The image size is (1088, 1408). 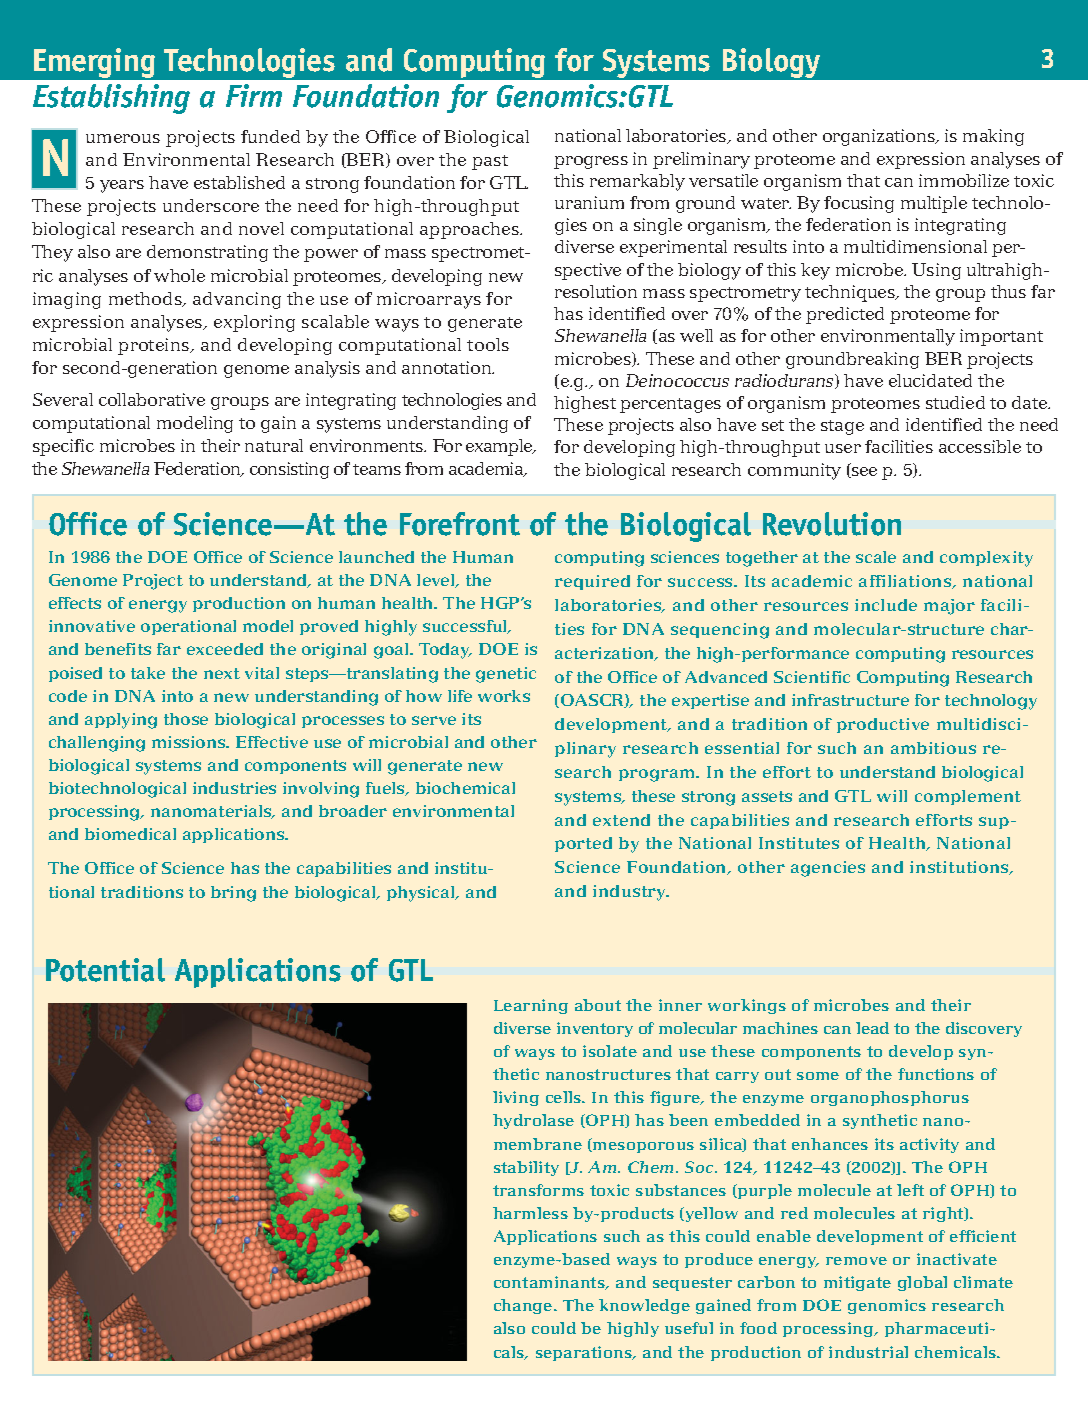 What do you see at coordinates (880, 137) in the screenshot?
I see `organizations` at bounding box center [880, 137].
